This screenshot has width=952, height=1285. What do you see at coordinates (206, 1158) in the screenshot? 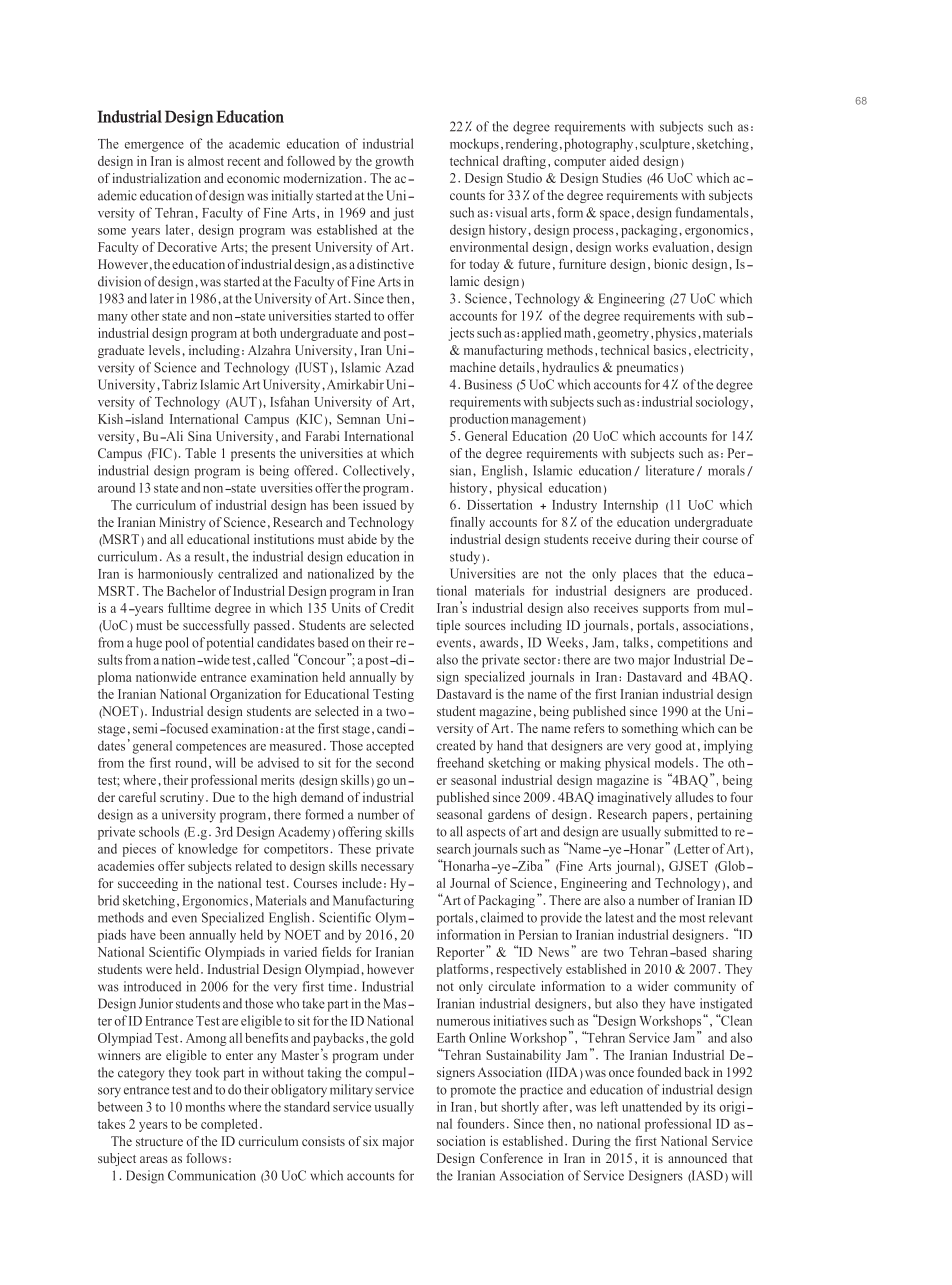
I see `follows` at bounding box center [206, 1158].
